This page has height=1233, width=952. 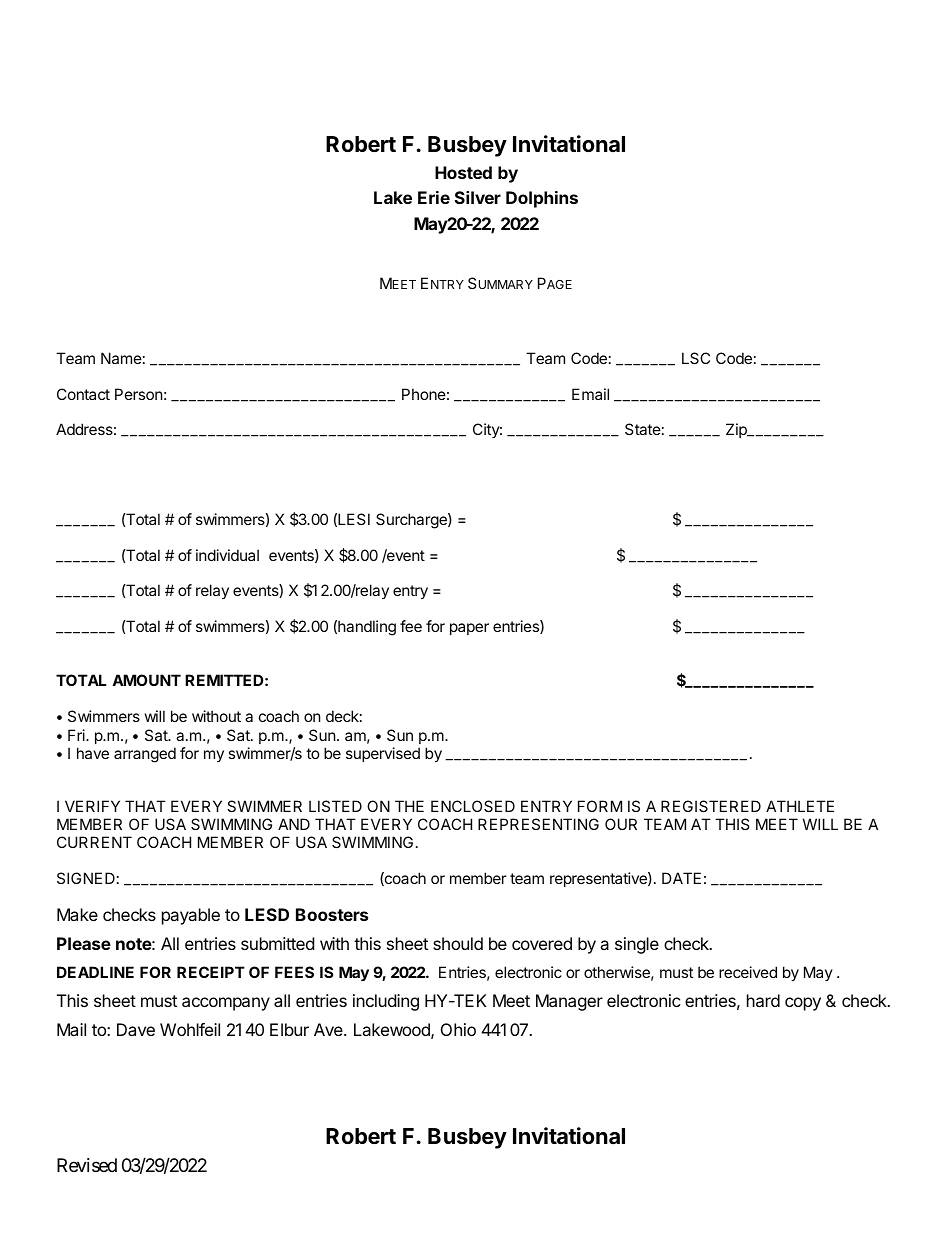 I want to click on paper, so click(x=469, y=629).
